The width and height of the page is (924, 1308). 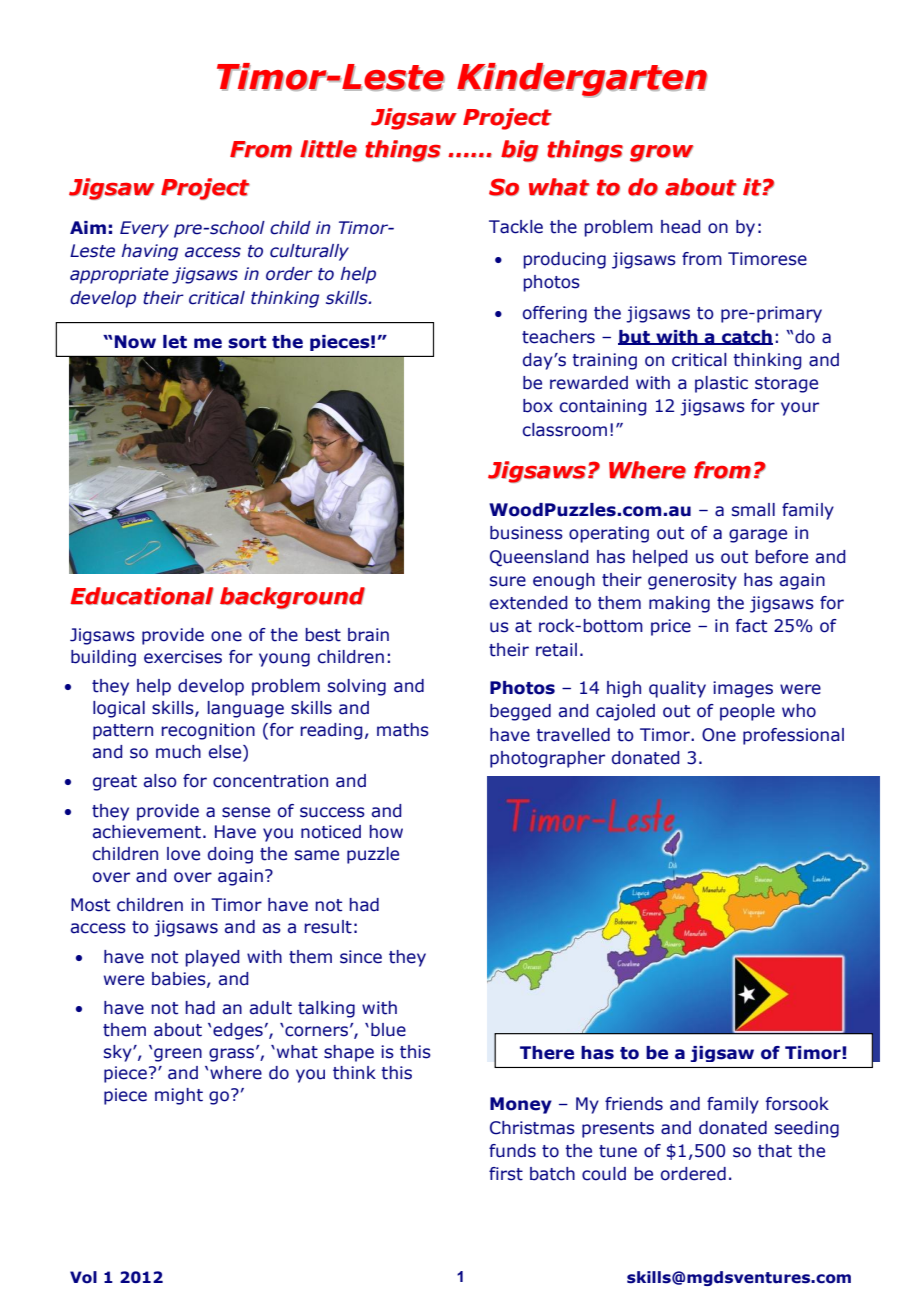 I want to click on generosity, so click(x=692, y=581).
